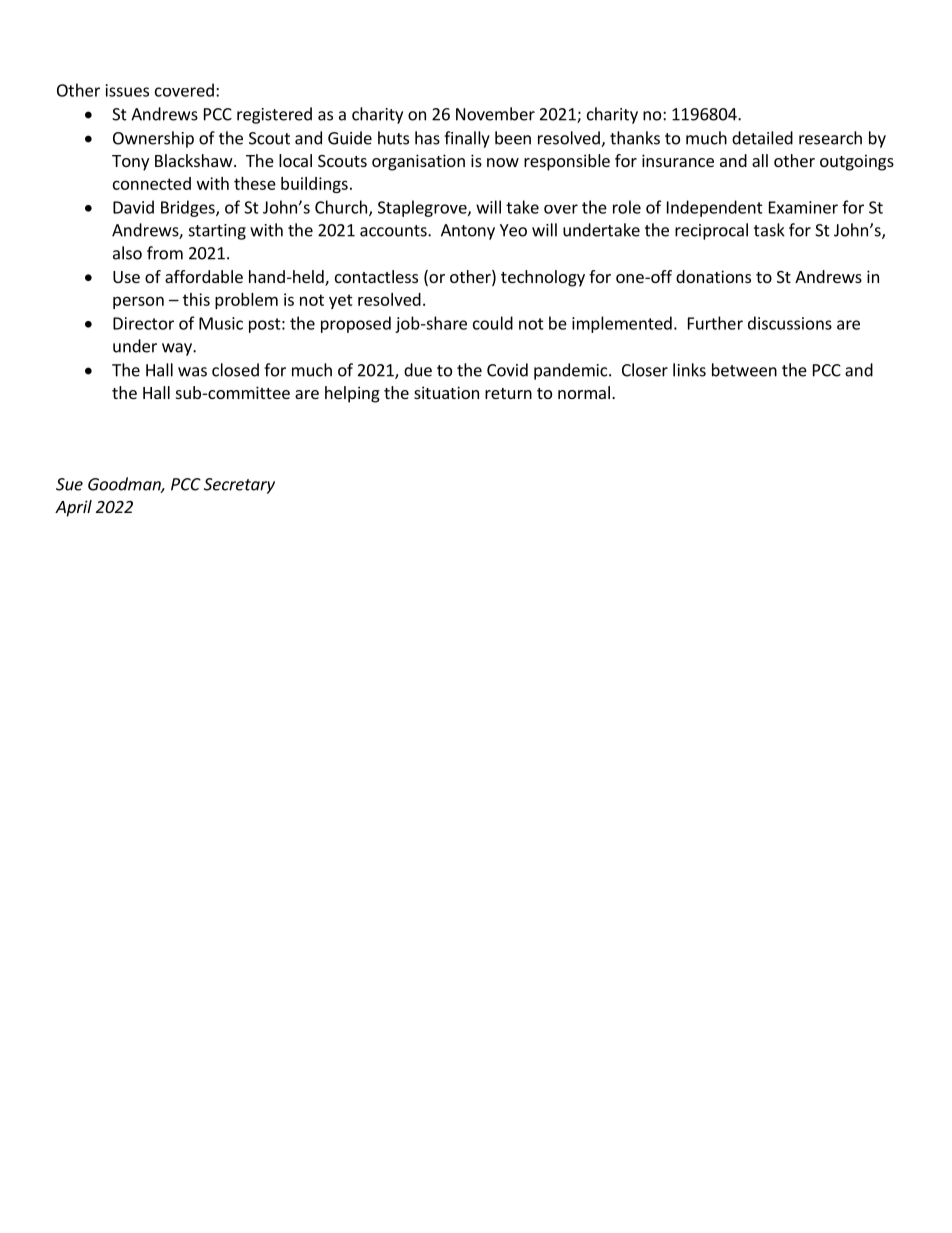 Image resolution: width=952 pixels, height=1233 pixels. I want to click on discussions, so click(790, 323).
